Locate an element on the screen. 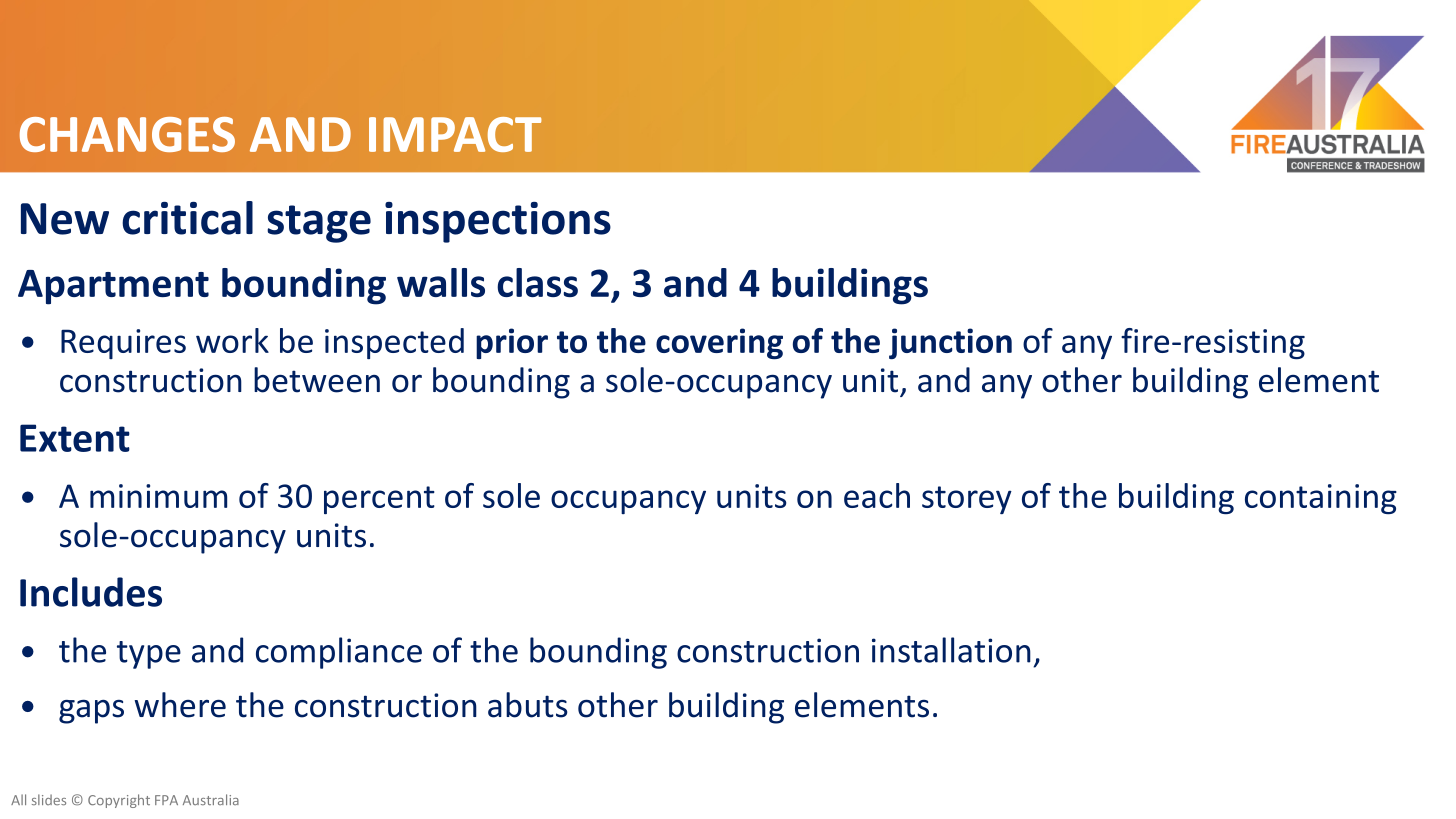 This screenshot has width=1456, height=819. installation is located at coordinates (951, 650).
